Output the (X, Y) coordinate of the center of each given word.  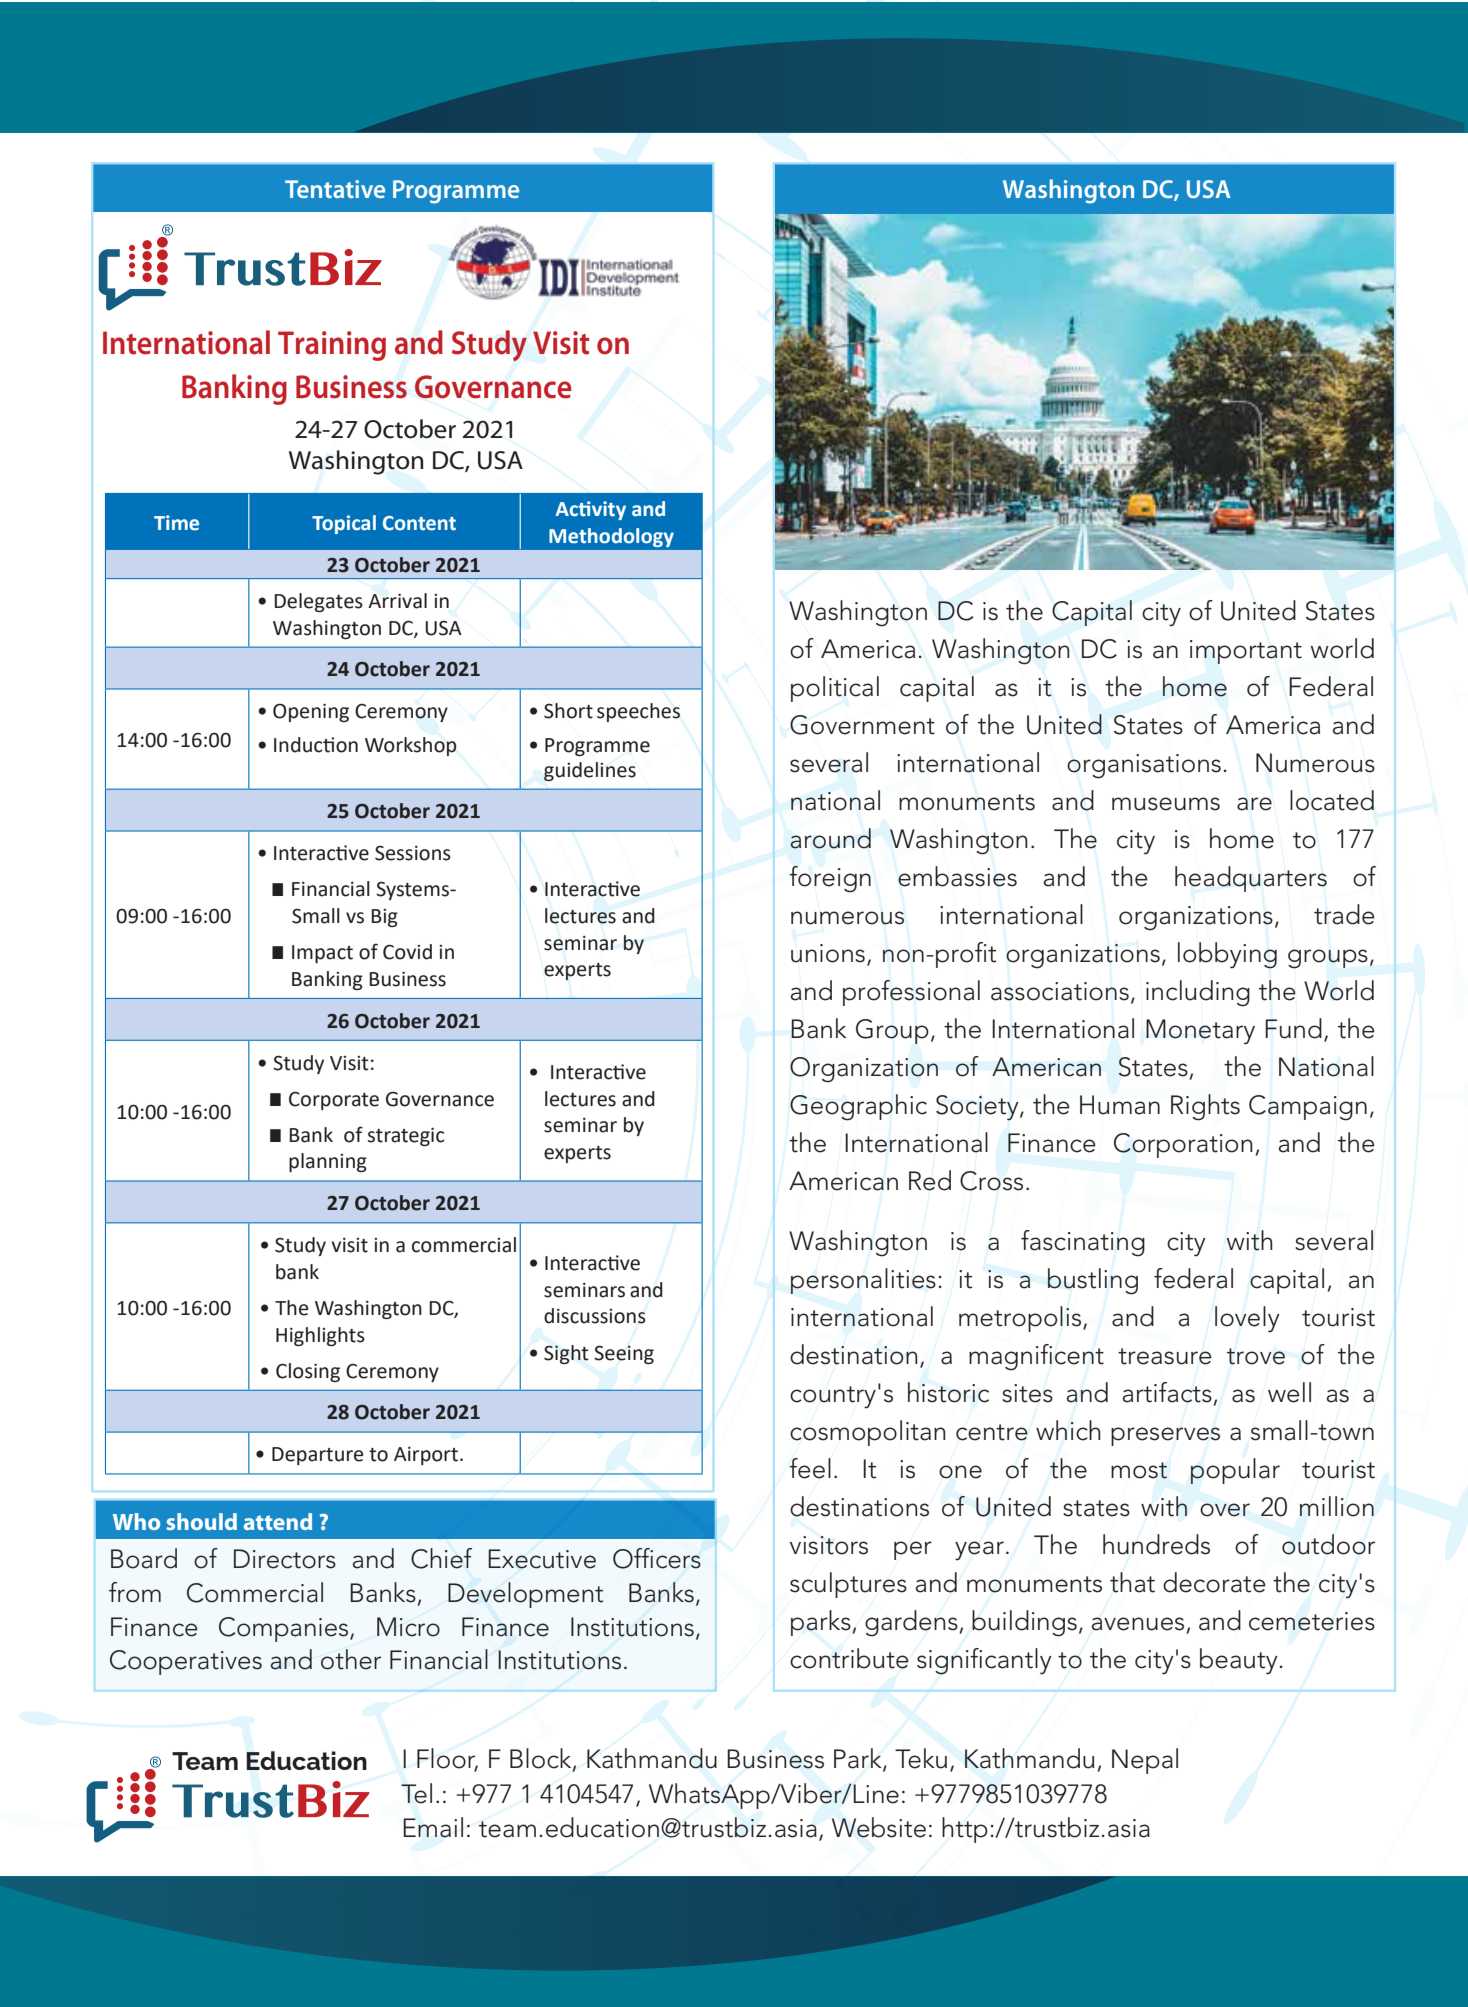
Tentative (335, 189)
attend (278, 1521)
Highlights (320, 1336)
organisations (1144, 766)
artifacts (1167, 1392)
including (1198, 993)
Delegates (318, 602)
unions (828, 953)
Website (879, 1827)
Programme (456, 192)
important (1246, 652)
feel (810, 1468)
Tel (416, 1793)
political (835, 689)
